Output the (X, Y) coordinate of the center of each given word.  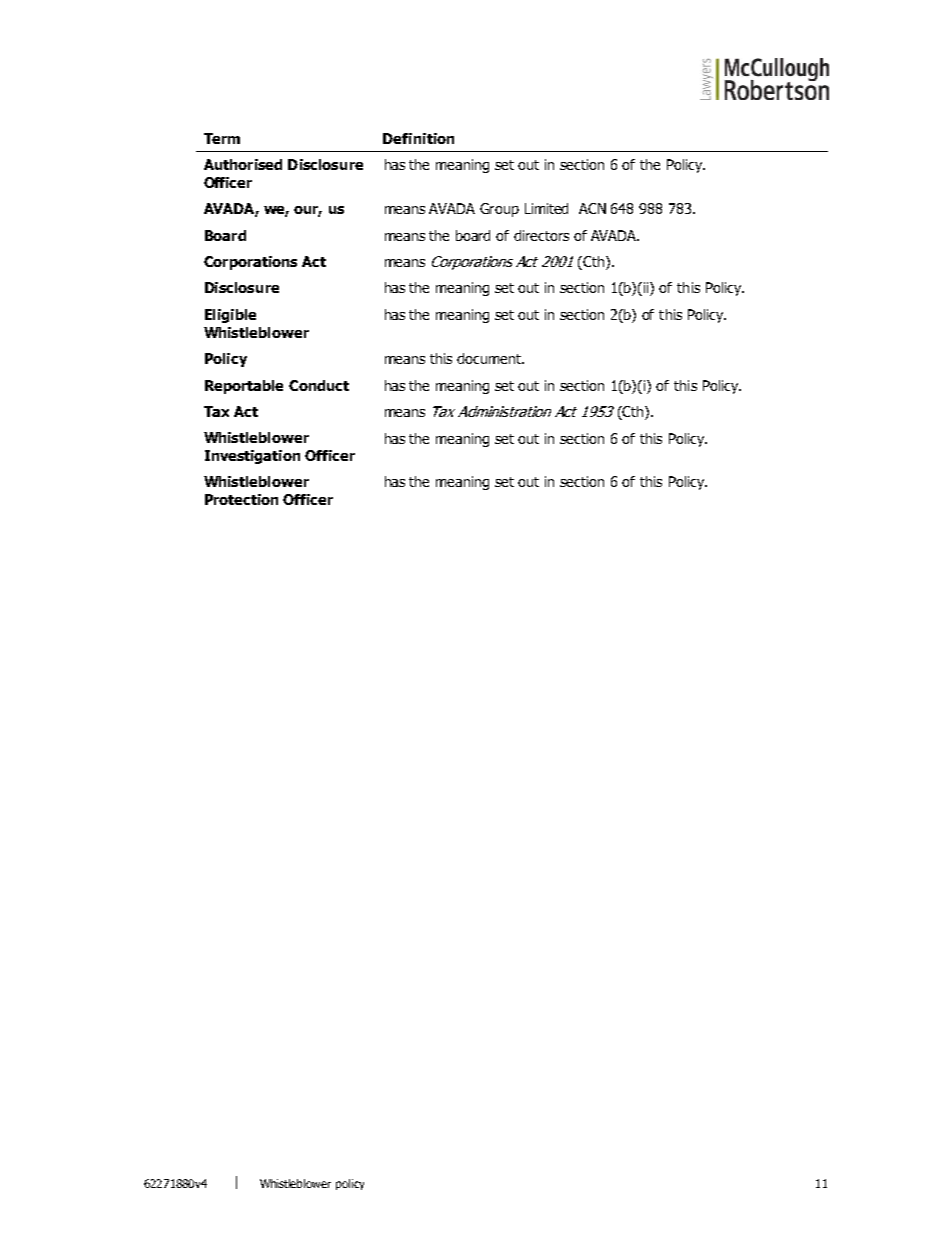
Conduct (319, 385)
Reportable (244, 387)
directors (541, 235)
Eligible (230, 316)
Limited (546, 208)
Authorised (243, 164)
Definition (418, 138)
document (490, 358)
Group (499, 210)
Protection (241, 499)
